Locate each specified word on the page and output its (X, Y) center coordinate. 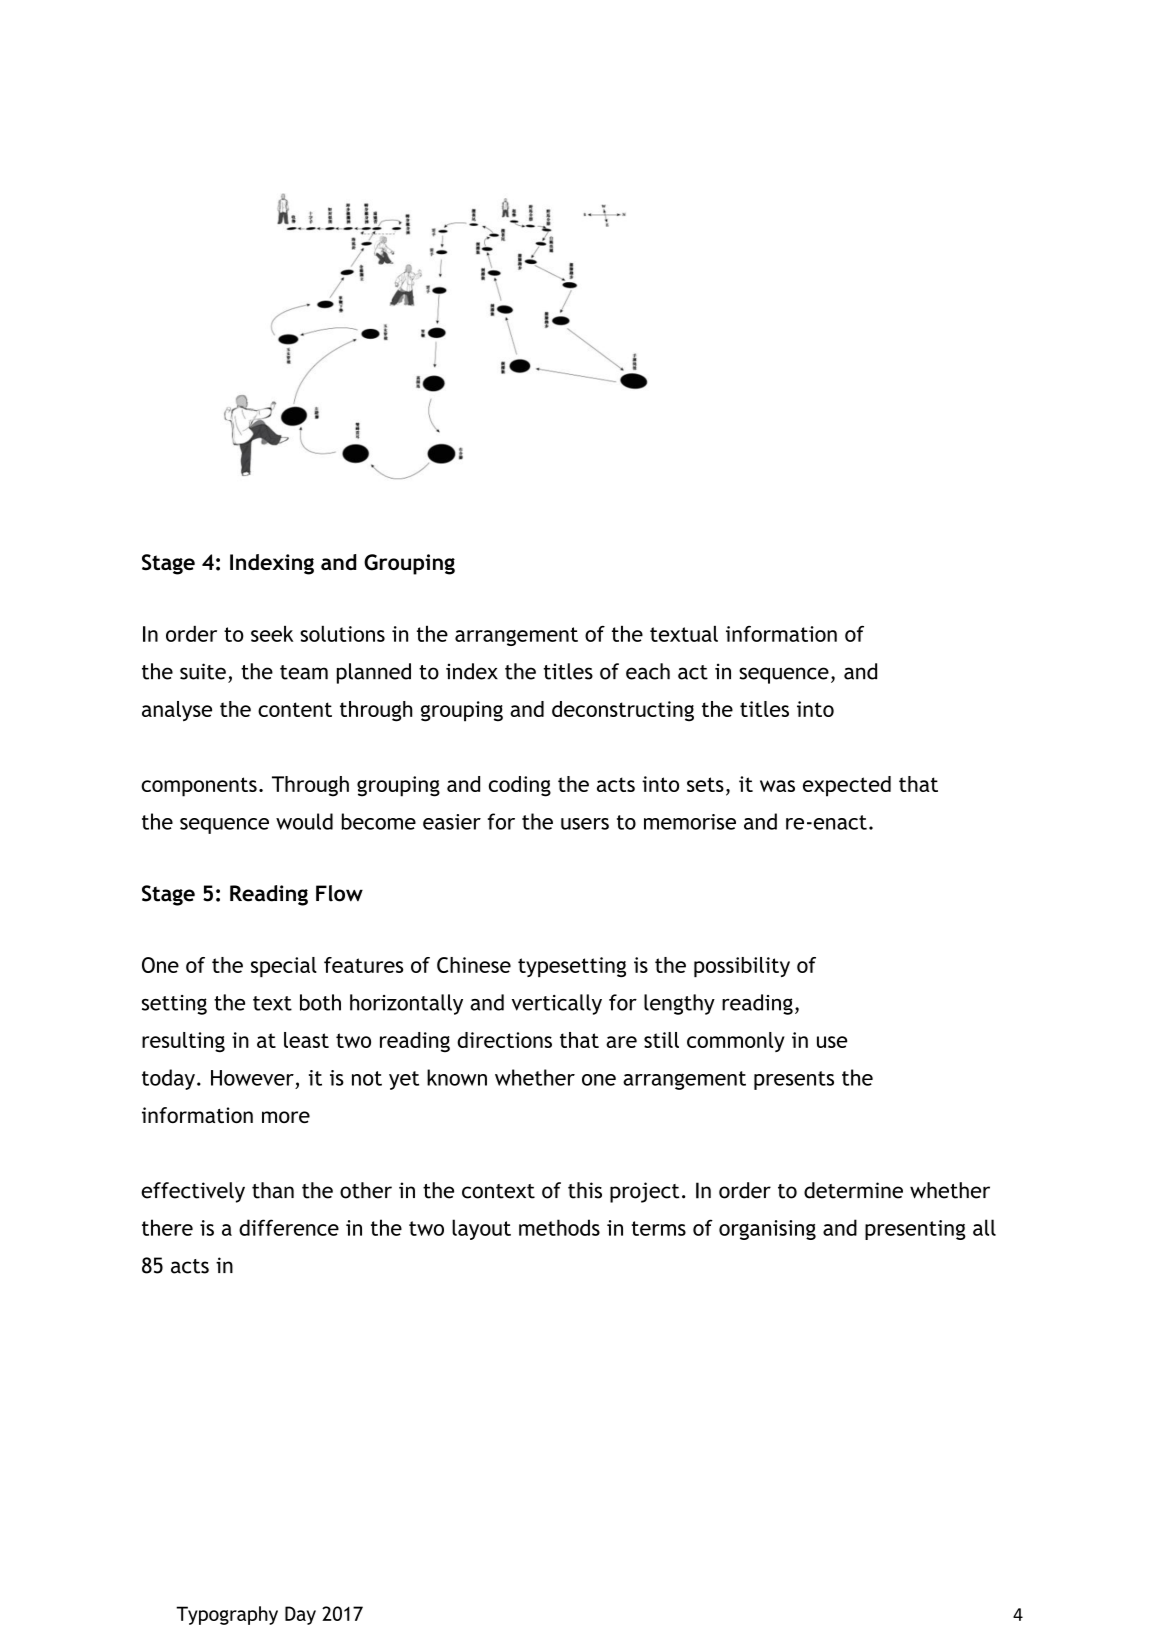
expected (847, 786)
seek (272, 633)
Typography (227, 1615)
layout (481, 1229)
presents (794, 1080)
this (585, 1190)
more (286, 1117)
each (648, 671)
